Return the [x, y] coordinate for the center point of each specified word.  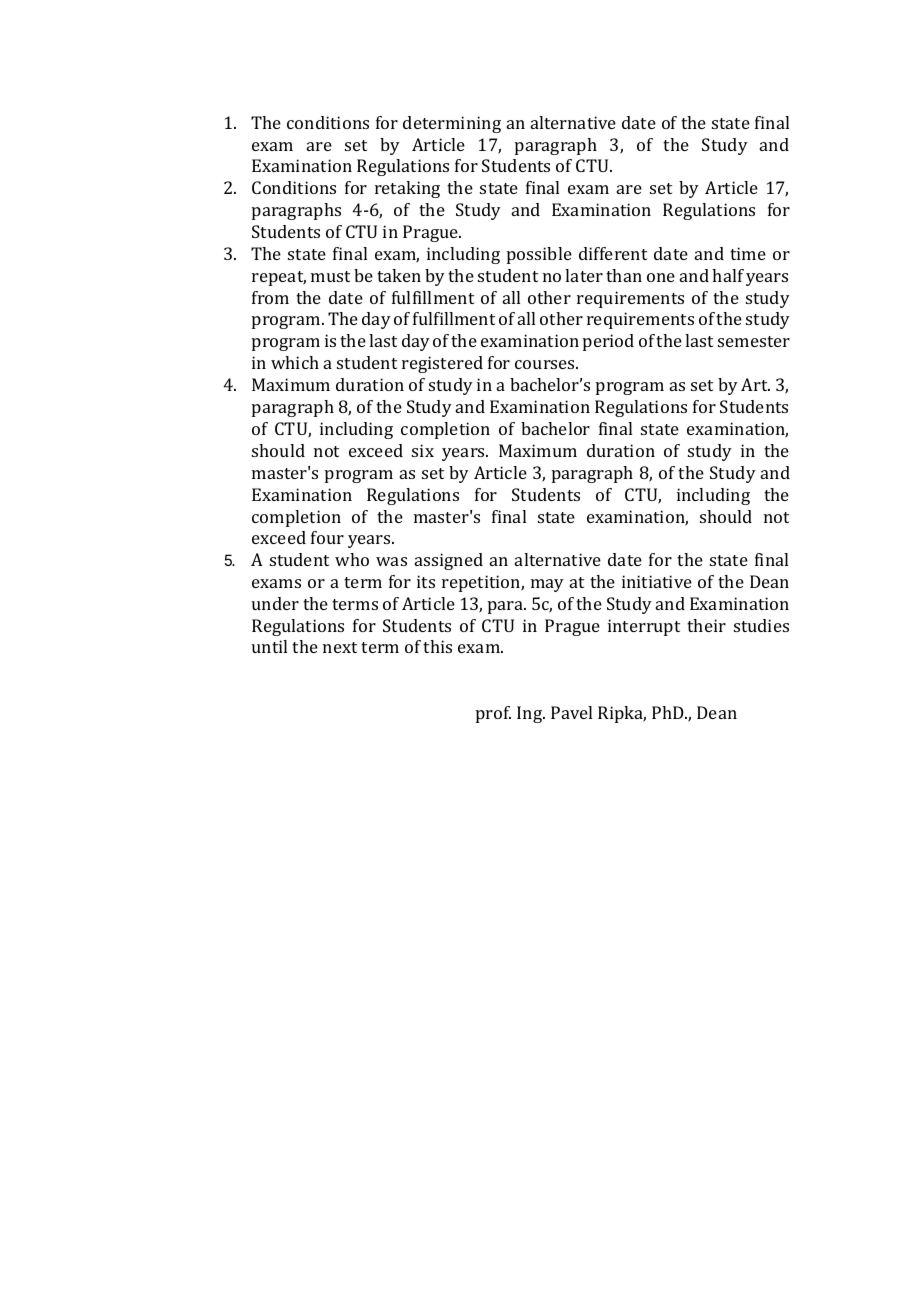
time [748, 253]
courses [546, 364]
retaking [407, 189]
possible [539, 255]
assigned [449, 561]
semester [754, 341]
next [340, 647]
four [327, 537]
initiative [657, 581]
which [295, 362]
